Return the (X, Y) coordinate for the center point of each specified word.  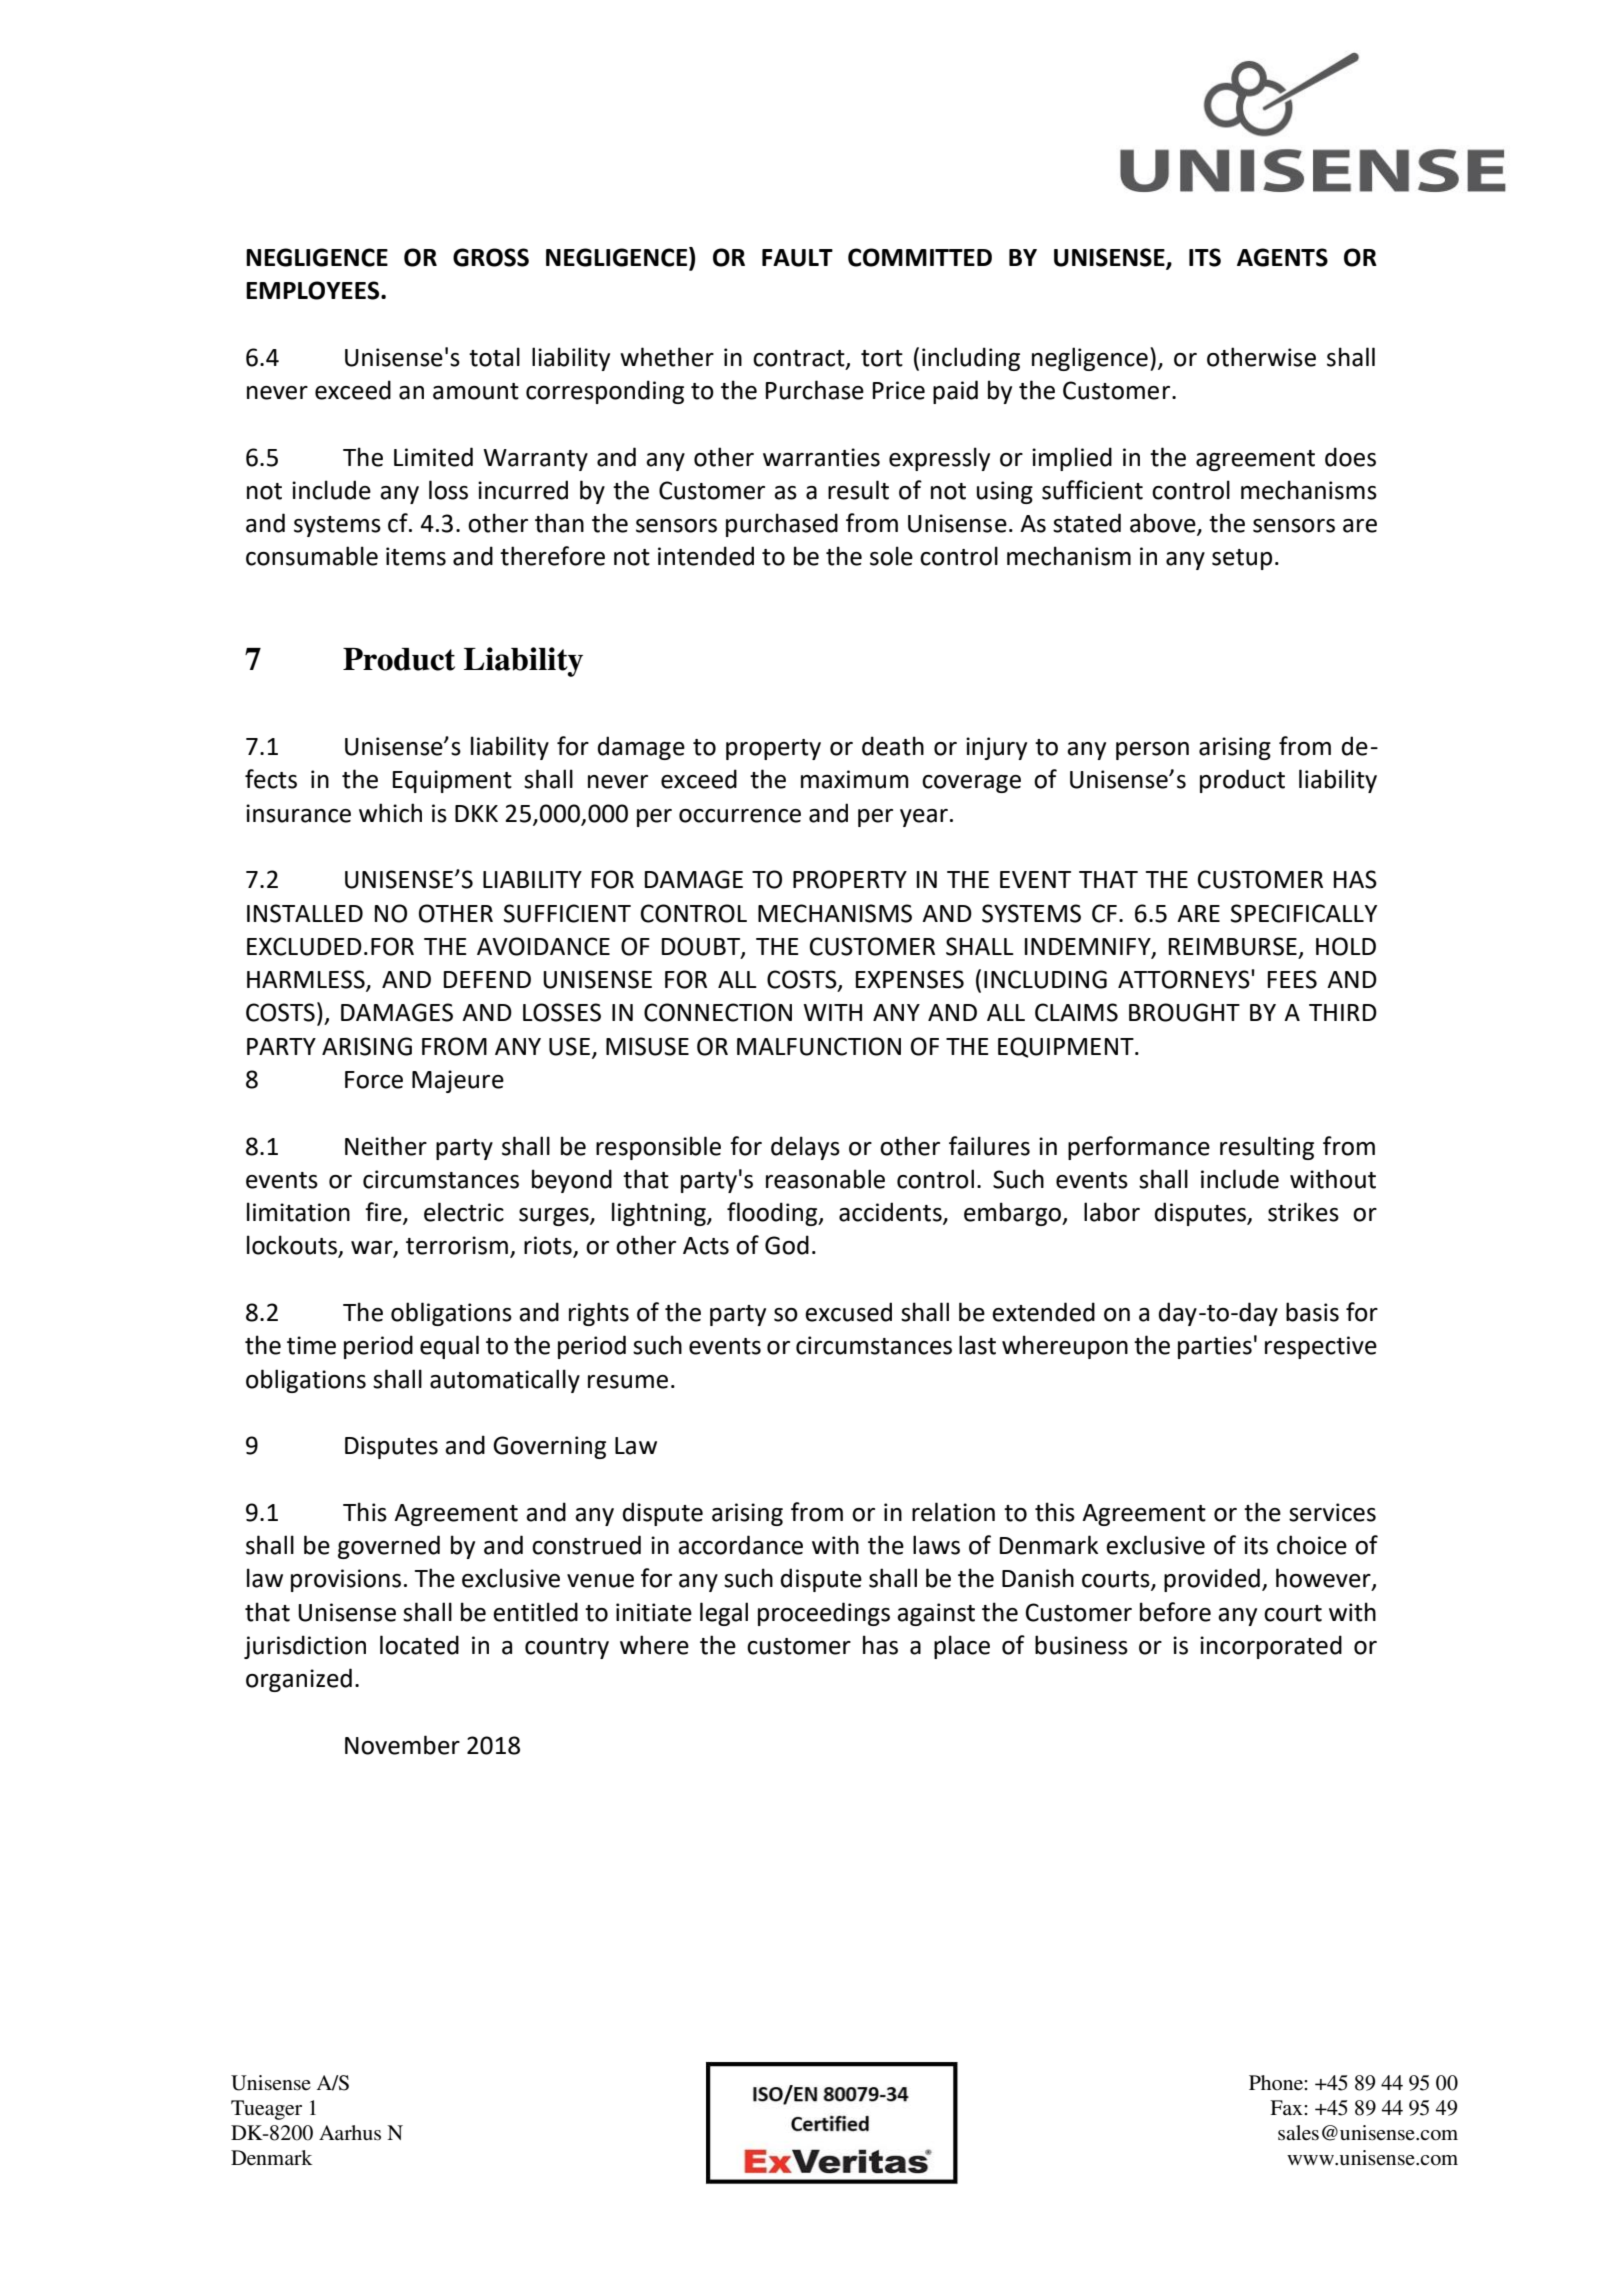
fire (384, 1213)
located (419, 1645)
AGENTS (1282, 257)
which (390, 813)
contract (800, 359)
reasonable (825, 1179)
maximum (855, 779)
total (494, 357)
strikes (1303, 1212)
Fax (1287, 2107)
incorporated (1271, 1647)
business (1081, 1645)
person (1152, 751)
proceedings (824, 1614)
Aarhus (350, 2133)
